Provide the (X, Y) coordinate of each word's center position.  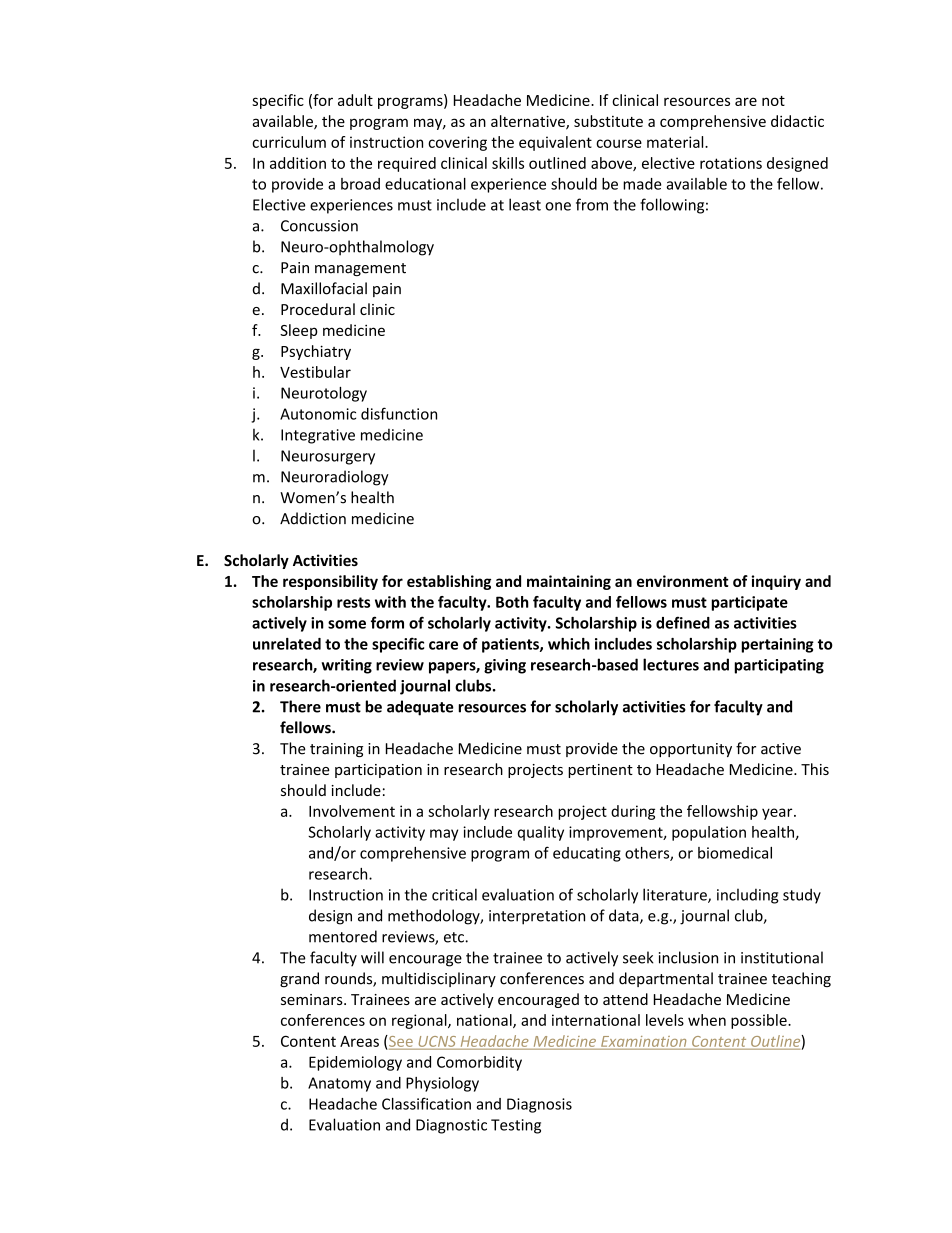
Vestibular (315, 372)
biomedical (735, 853)
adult (355, 100)
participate (749, 603)
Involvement (352, 811)
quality (541, 833)
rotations (731, 163)
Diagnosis (539, 1105)
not (773, 101)
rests (353, 602)
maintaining (569, 582)
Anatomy (339, 1084)
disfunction (399, 413)
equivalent (555, 143)
